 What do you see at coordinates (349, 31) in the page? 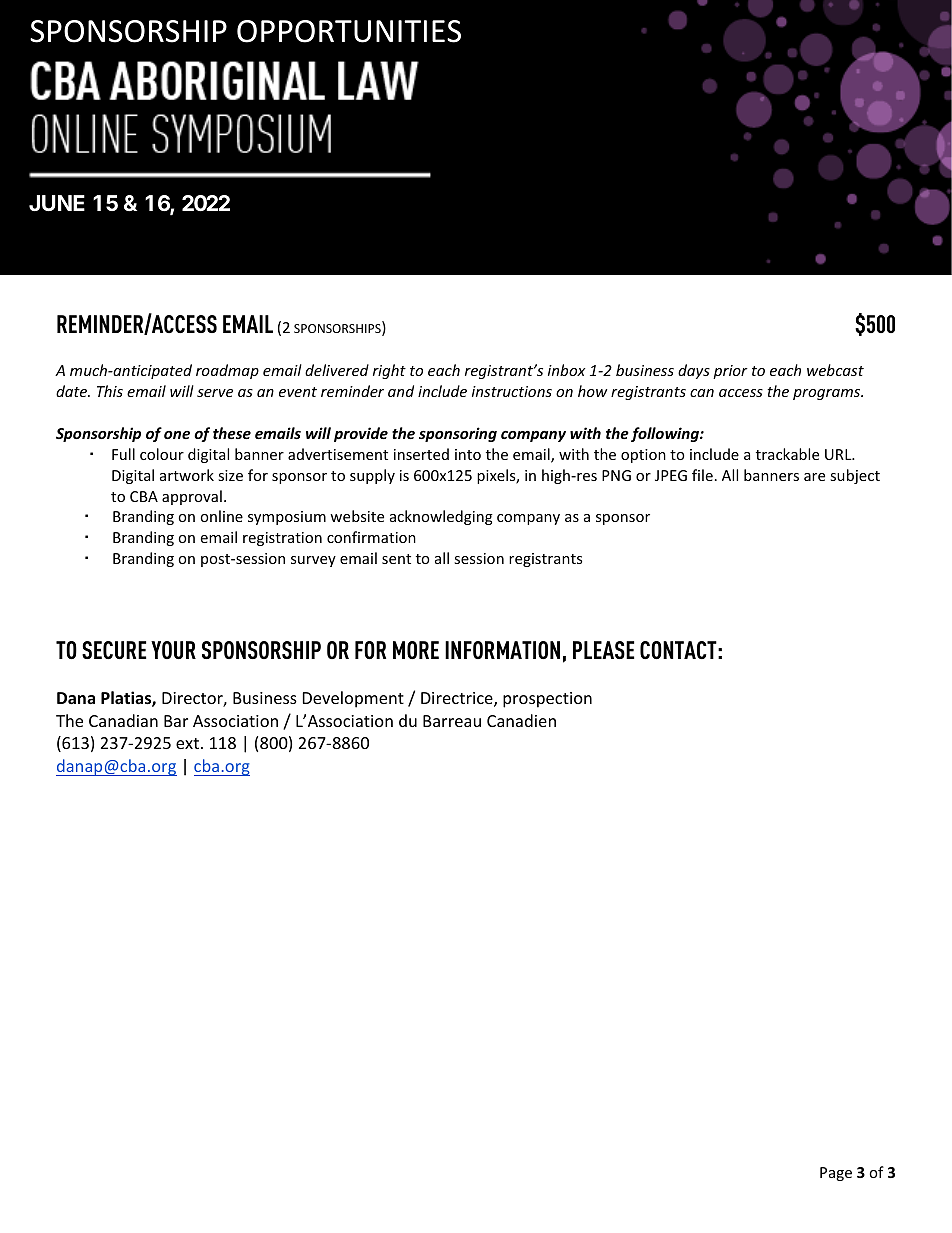
I see `OPPORTUNITIES` at bounding box center [349, 31].
